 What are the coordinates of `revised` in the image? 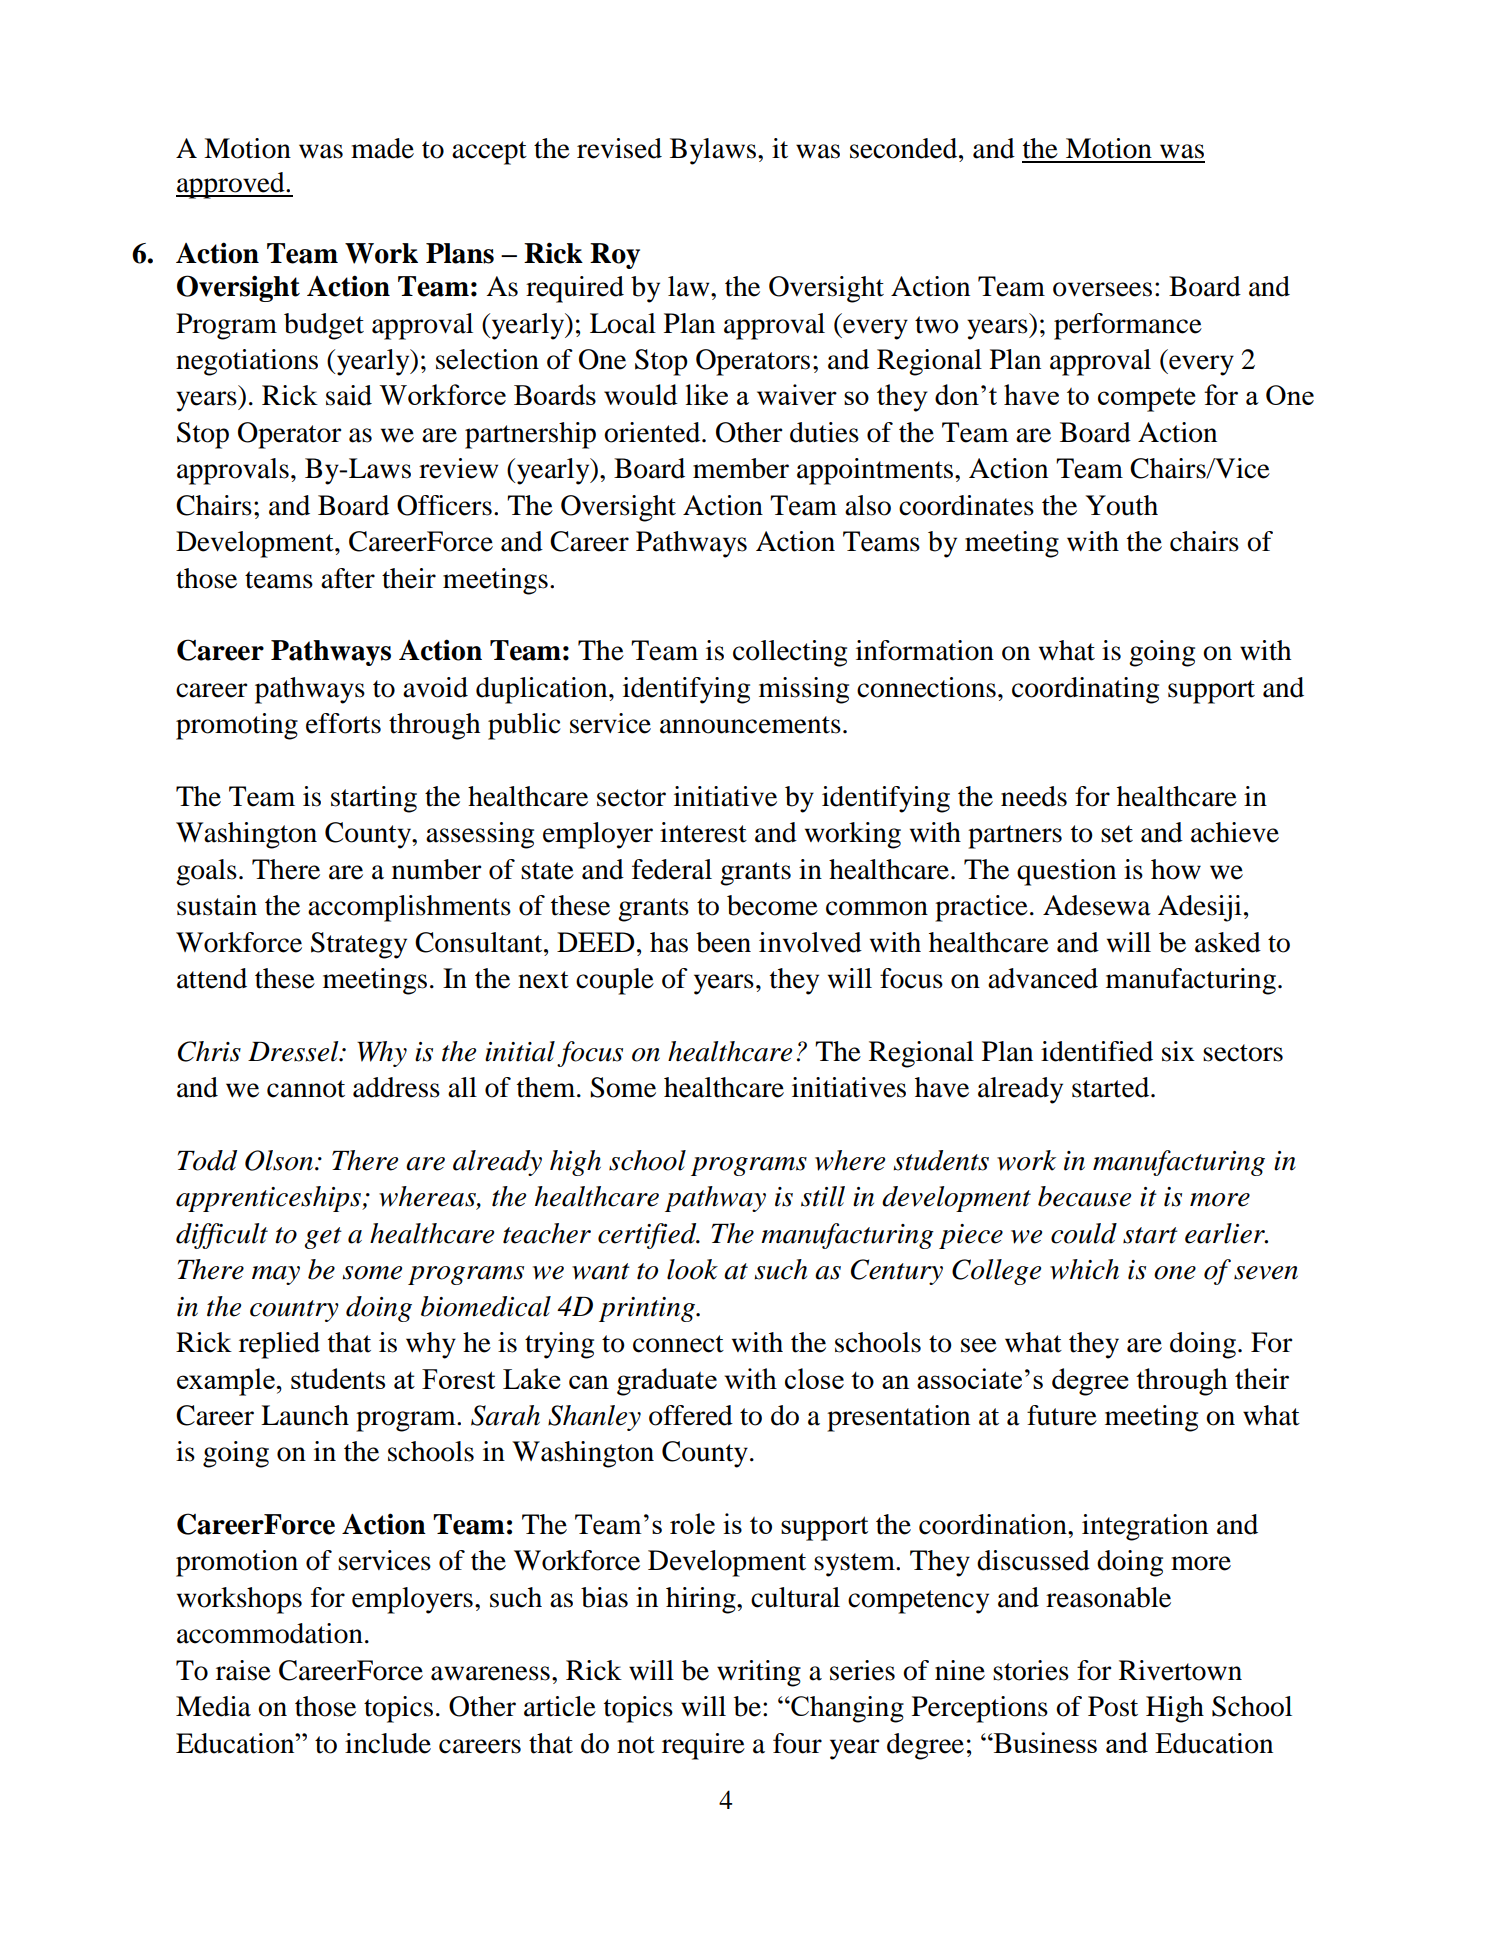 It's located at (619, 148).
